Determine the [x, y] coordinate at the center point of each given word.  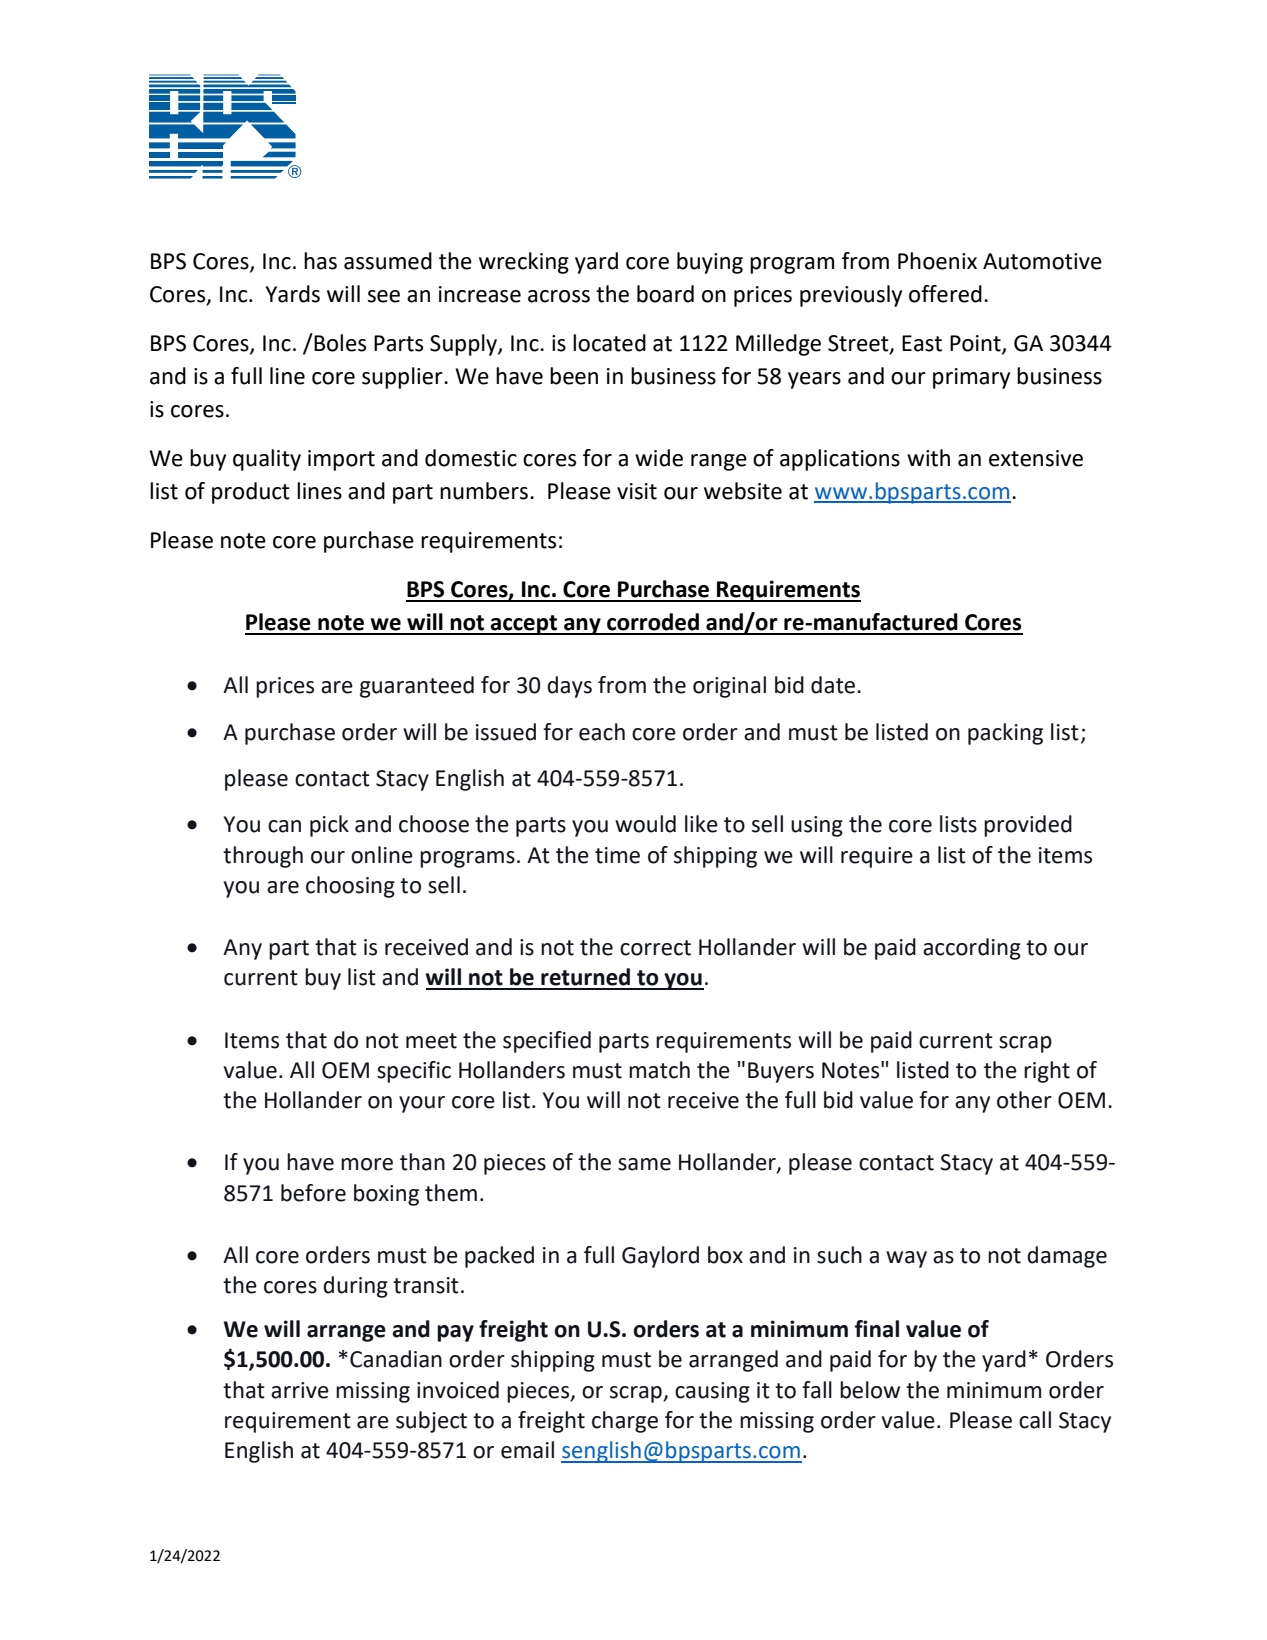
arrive [300, 1390]
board [665, 294]
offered [945, 294]
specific [414, 1072]
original [729, 687]
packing [1005, 734]
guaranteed [417, 687]
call [1035, 1420]
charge [625, 1422]
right [1047, 1072]
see [384, 296]
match [659, 1070]
